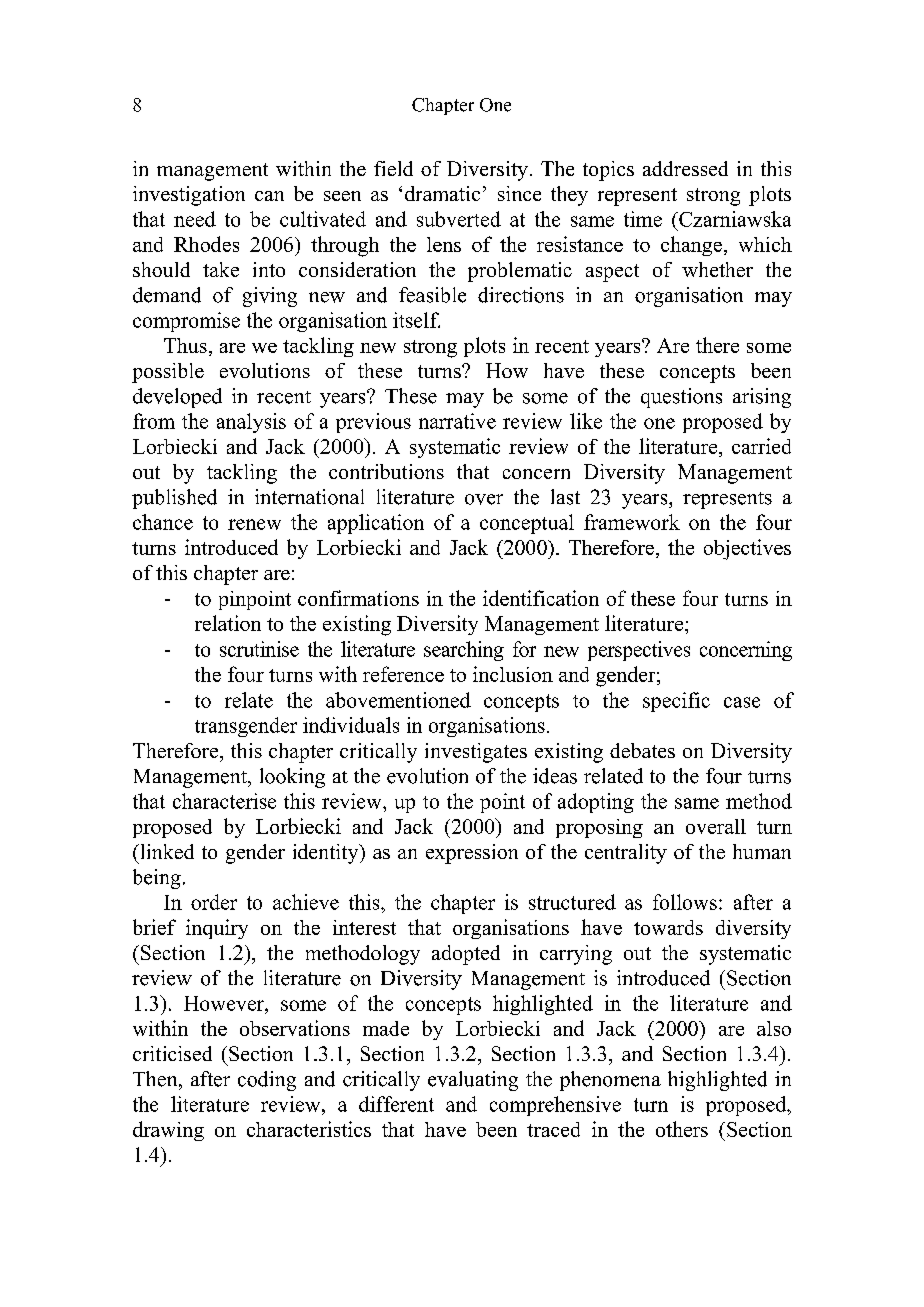 The width and height of the screenshot is (924, 1307). What do you see at coordinates (189, 196) in the screenshot?
I see `investigation` at bounding box center [189, 196].
